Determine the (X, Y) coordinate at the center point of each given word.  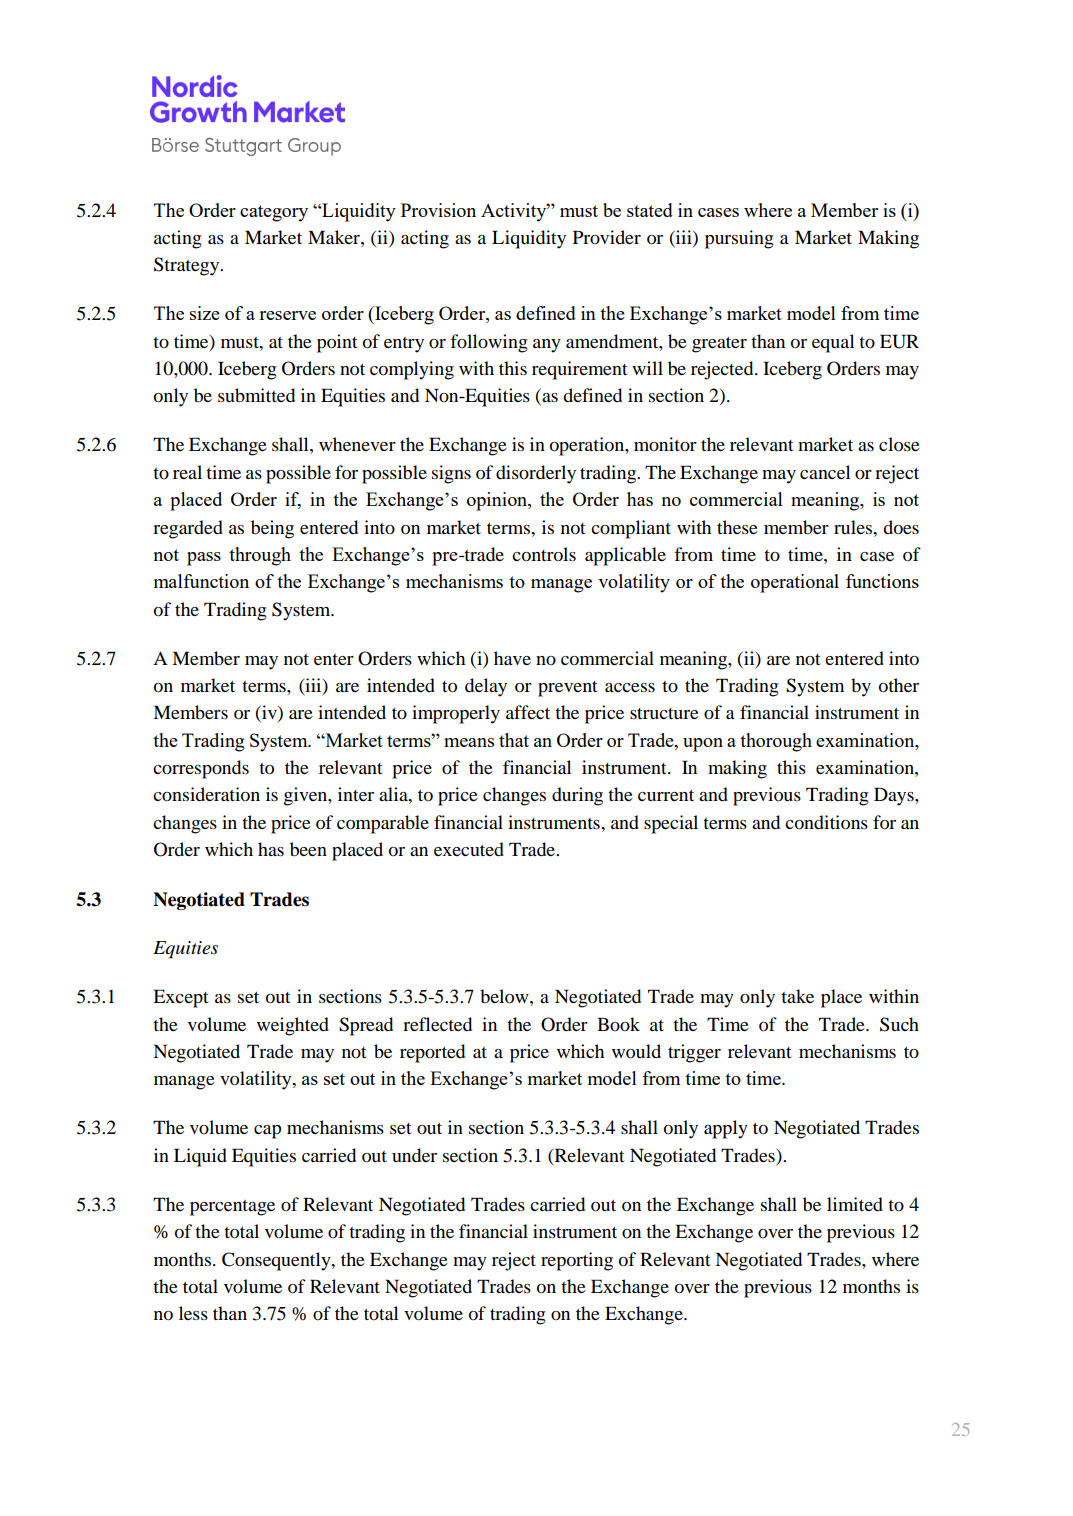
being (272, 529)
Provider (607, 237)
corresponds (201, 769)
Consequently (277, 1261)
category (274, 213)
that (514, 740)
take (797, 996)
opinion (498, 501)
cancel (825, 472)
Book (618, 1024)
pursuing (739, 239)
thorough (776, 742)
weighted (293, 1026)
